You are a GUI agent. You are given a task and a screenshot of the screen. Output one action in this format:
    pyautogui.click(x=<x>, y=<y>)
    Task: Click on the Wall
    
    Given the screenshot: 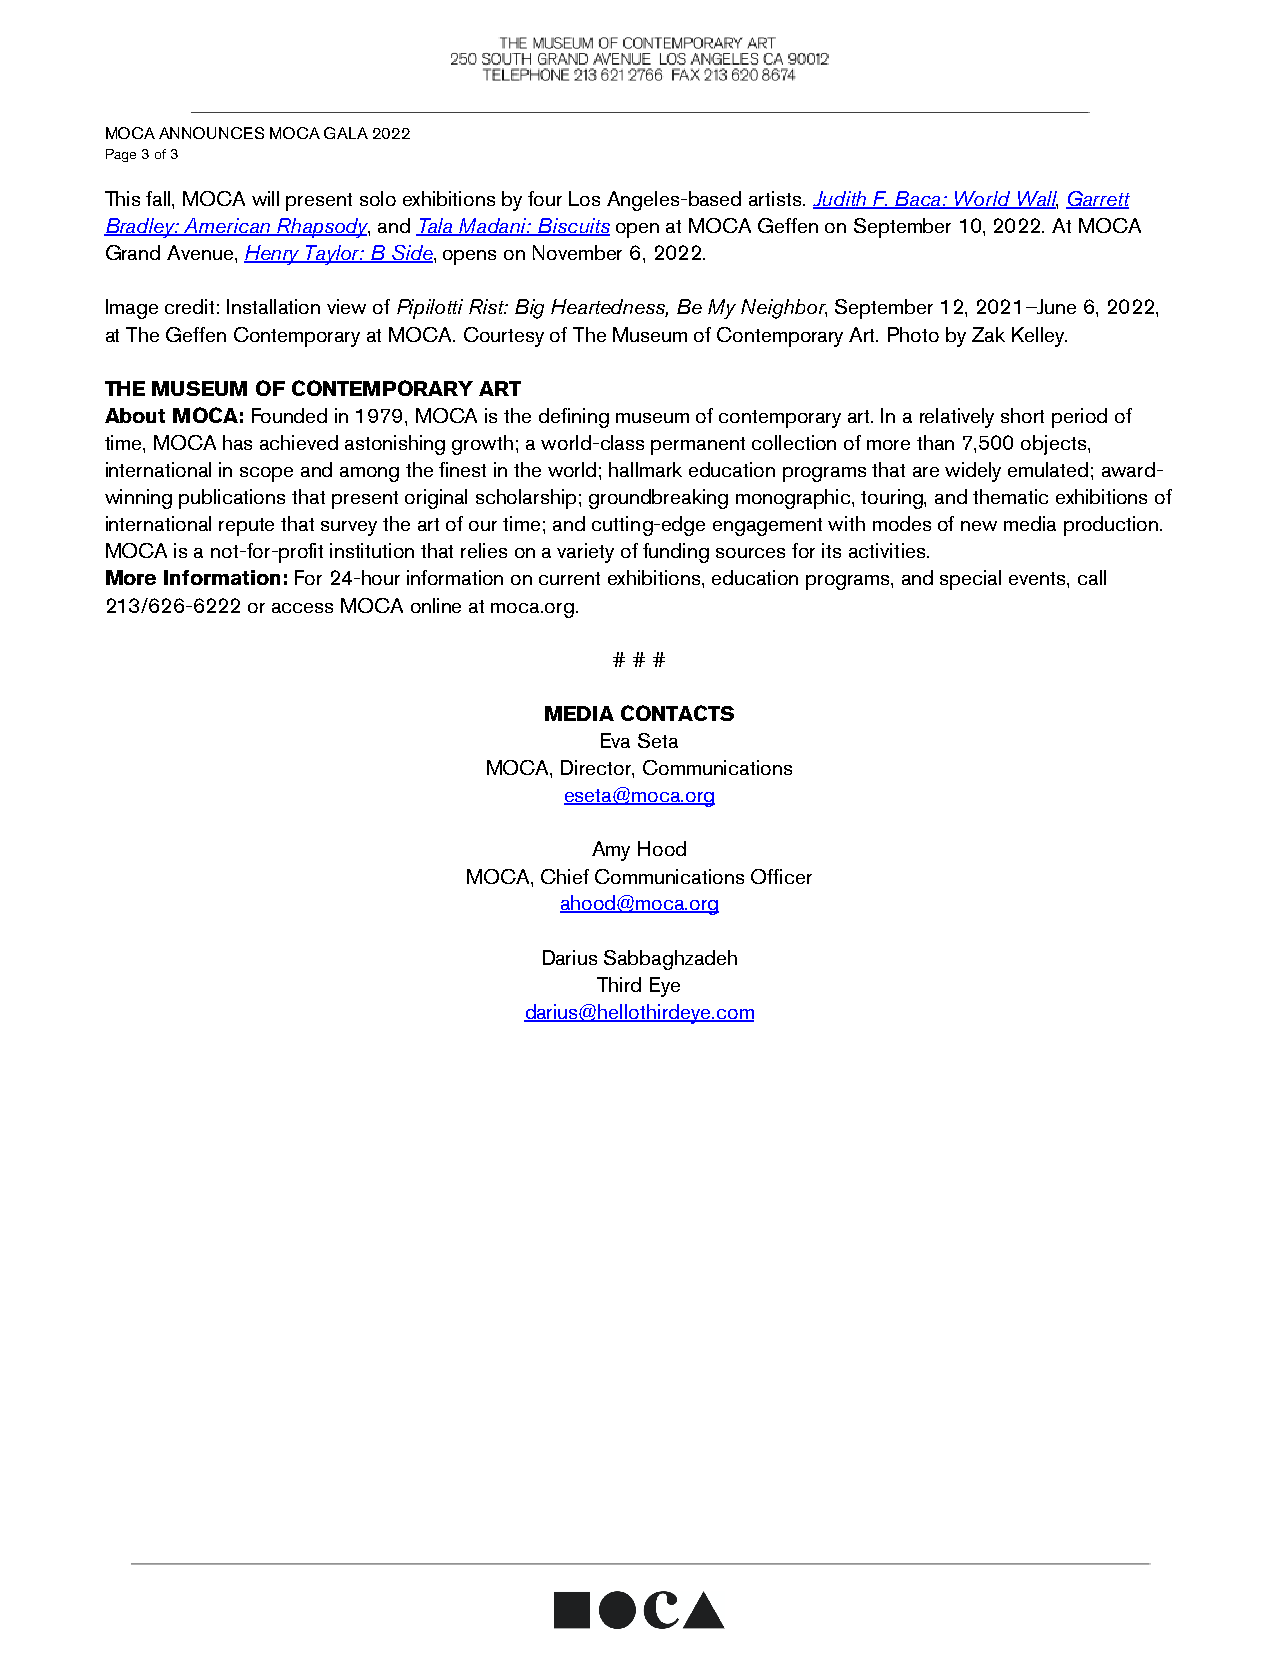 What is the action you would take?
    pyautogui.click(x=1036, y=200)
